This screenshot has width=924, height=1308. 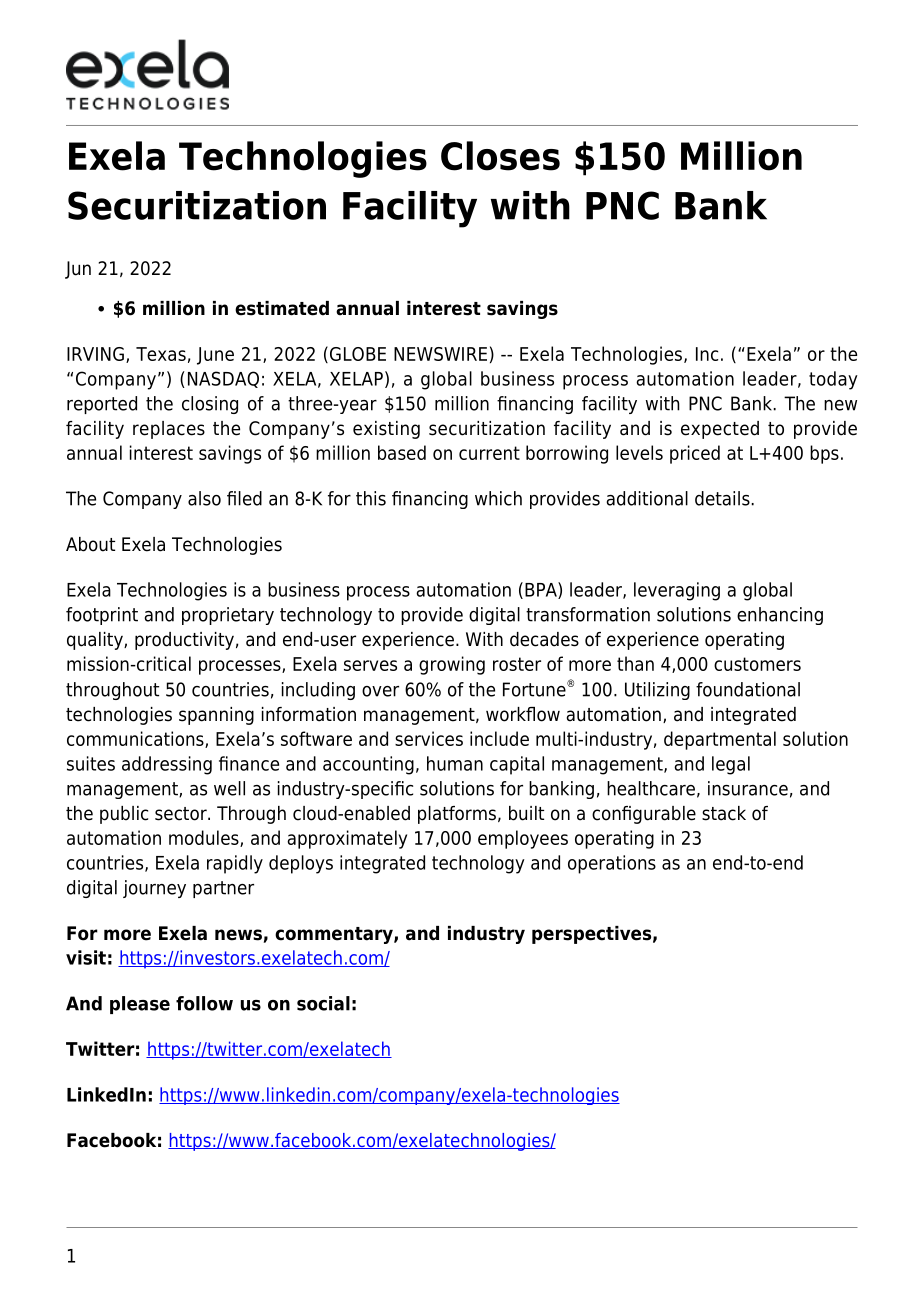 I want to click on estimated, so click(x=282, y=308).
